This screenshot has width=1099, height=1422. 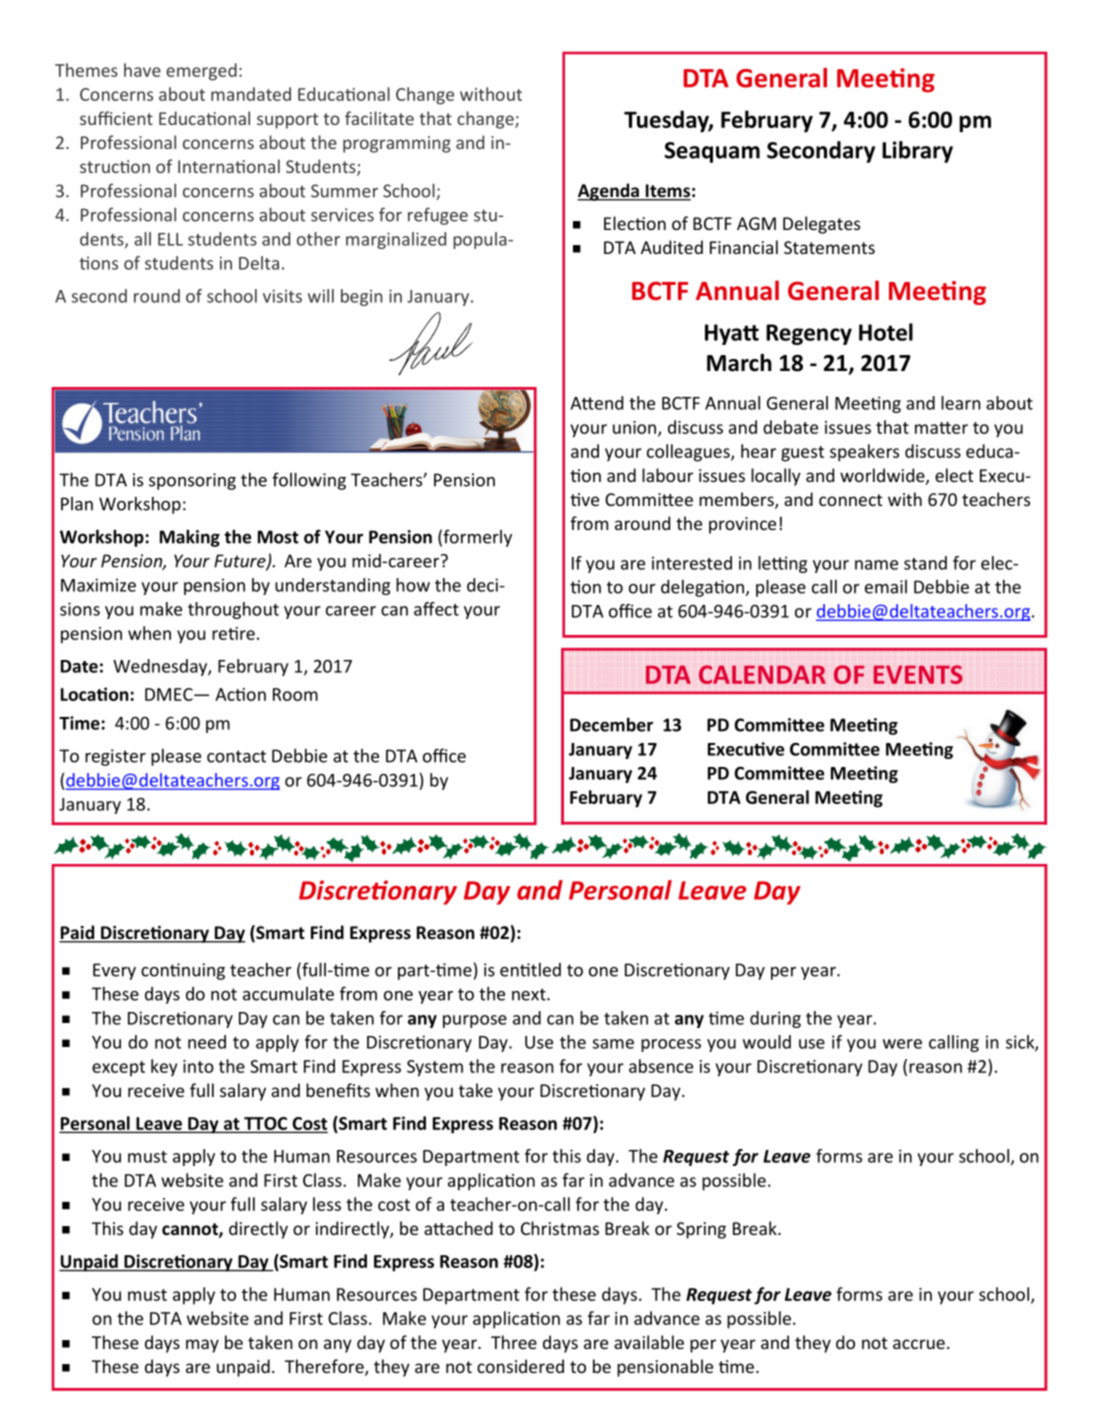 I want to click on Library, so click(x=917, y=152).
